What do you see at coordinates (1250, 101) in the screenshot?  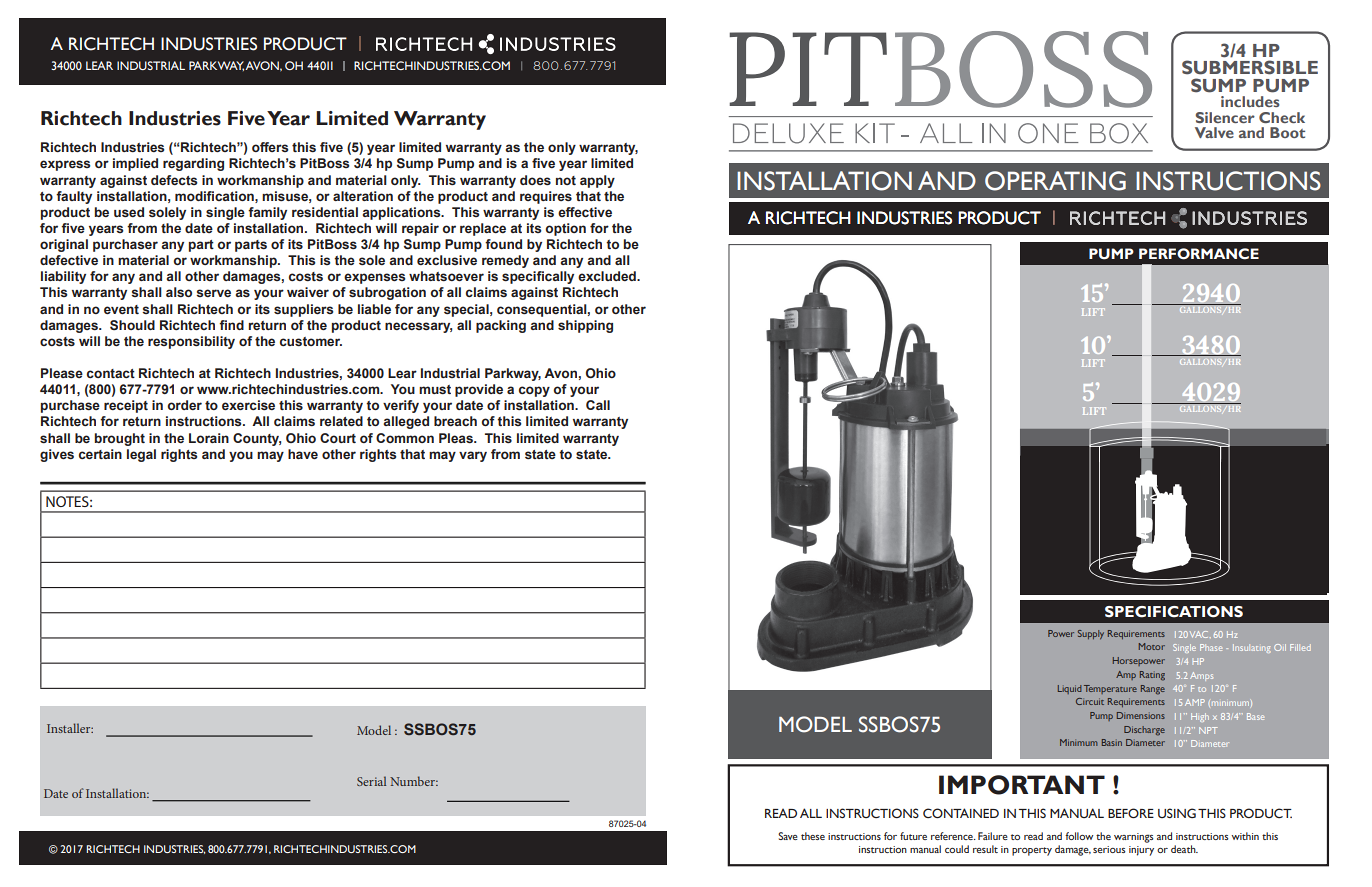 I see `includes` at bounding box center [1250, 101].
